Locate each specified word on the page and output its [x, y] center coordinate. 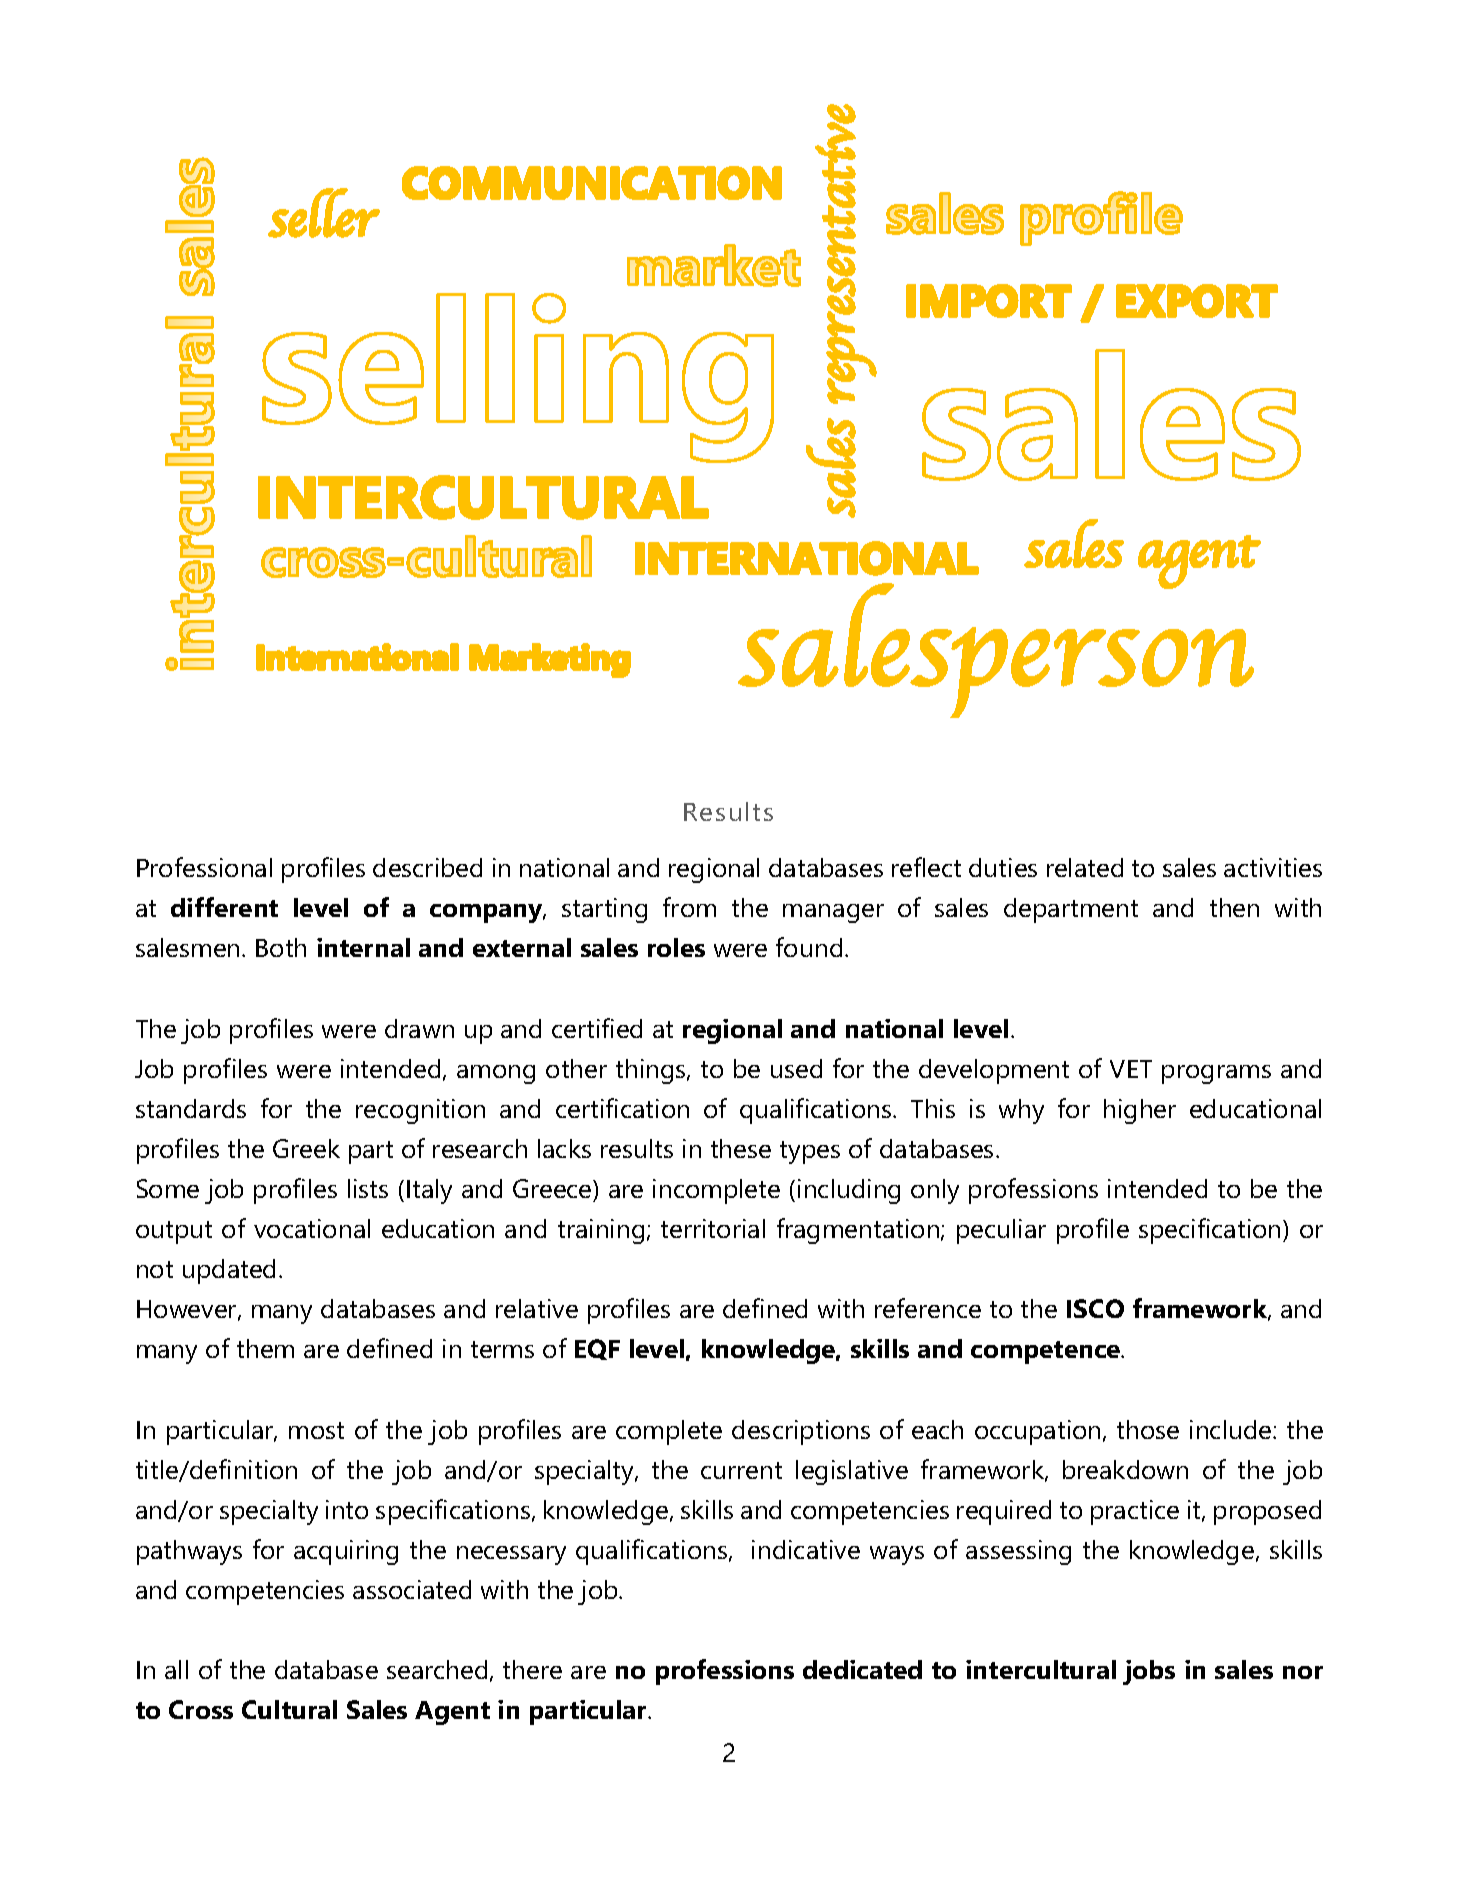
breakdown [1125, 1469]
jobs [1149, 1672]
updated [229, 1271]
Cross [201, 1709]
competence [1047, 1352]
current [741, 1470]
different [224, 907]
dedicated [862, 1669]
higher [1140, 1111]
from [689, 907]
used [796, 1068]
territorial [713, 1228]
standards [191, 1108]
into [347, 1509]
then [1234, 907]
